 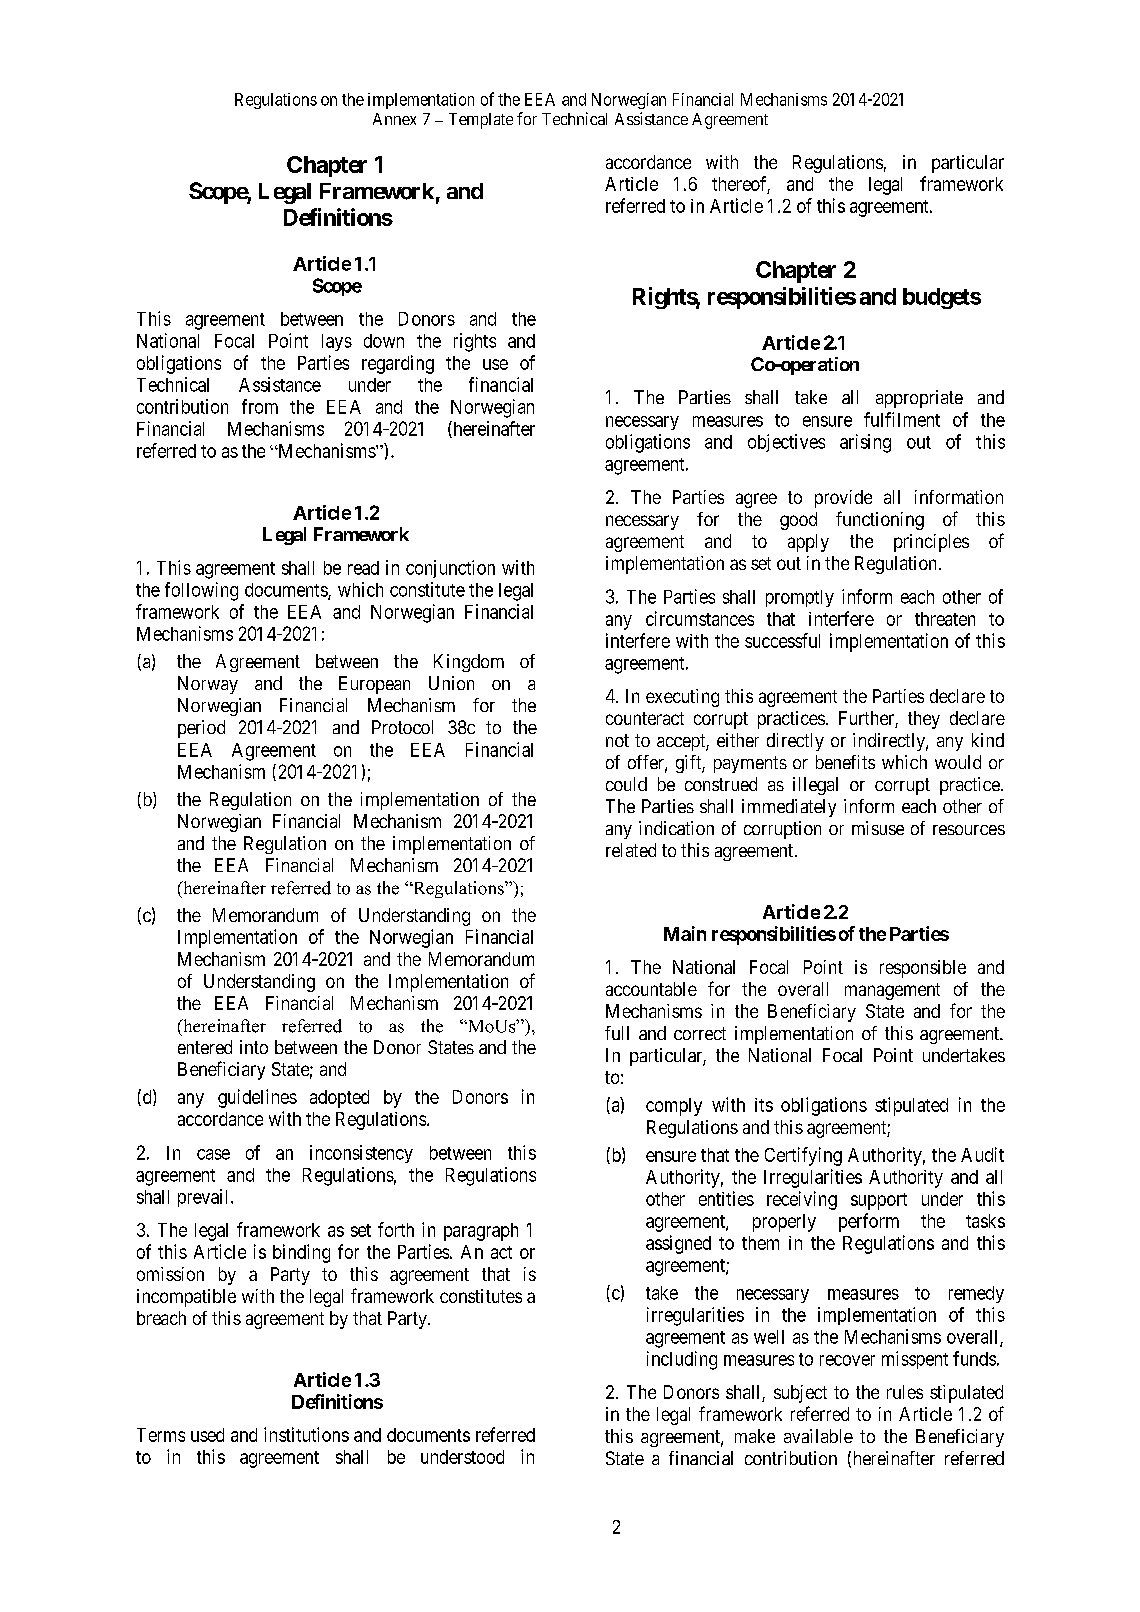 What do you see at coordinates (201, 729) in the screenshot?
I see `period` at bounding box center [201, 729].
